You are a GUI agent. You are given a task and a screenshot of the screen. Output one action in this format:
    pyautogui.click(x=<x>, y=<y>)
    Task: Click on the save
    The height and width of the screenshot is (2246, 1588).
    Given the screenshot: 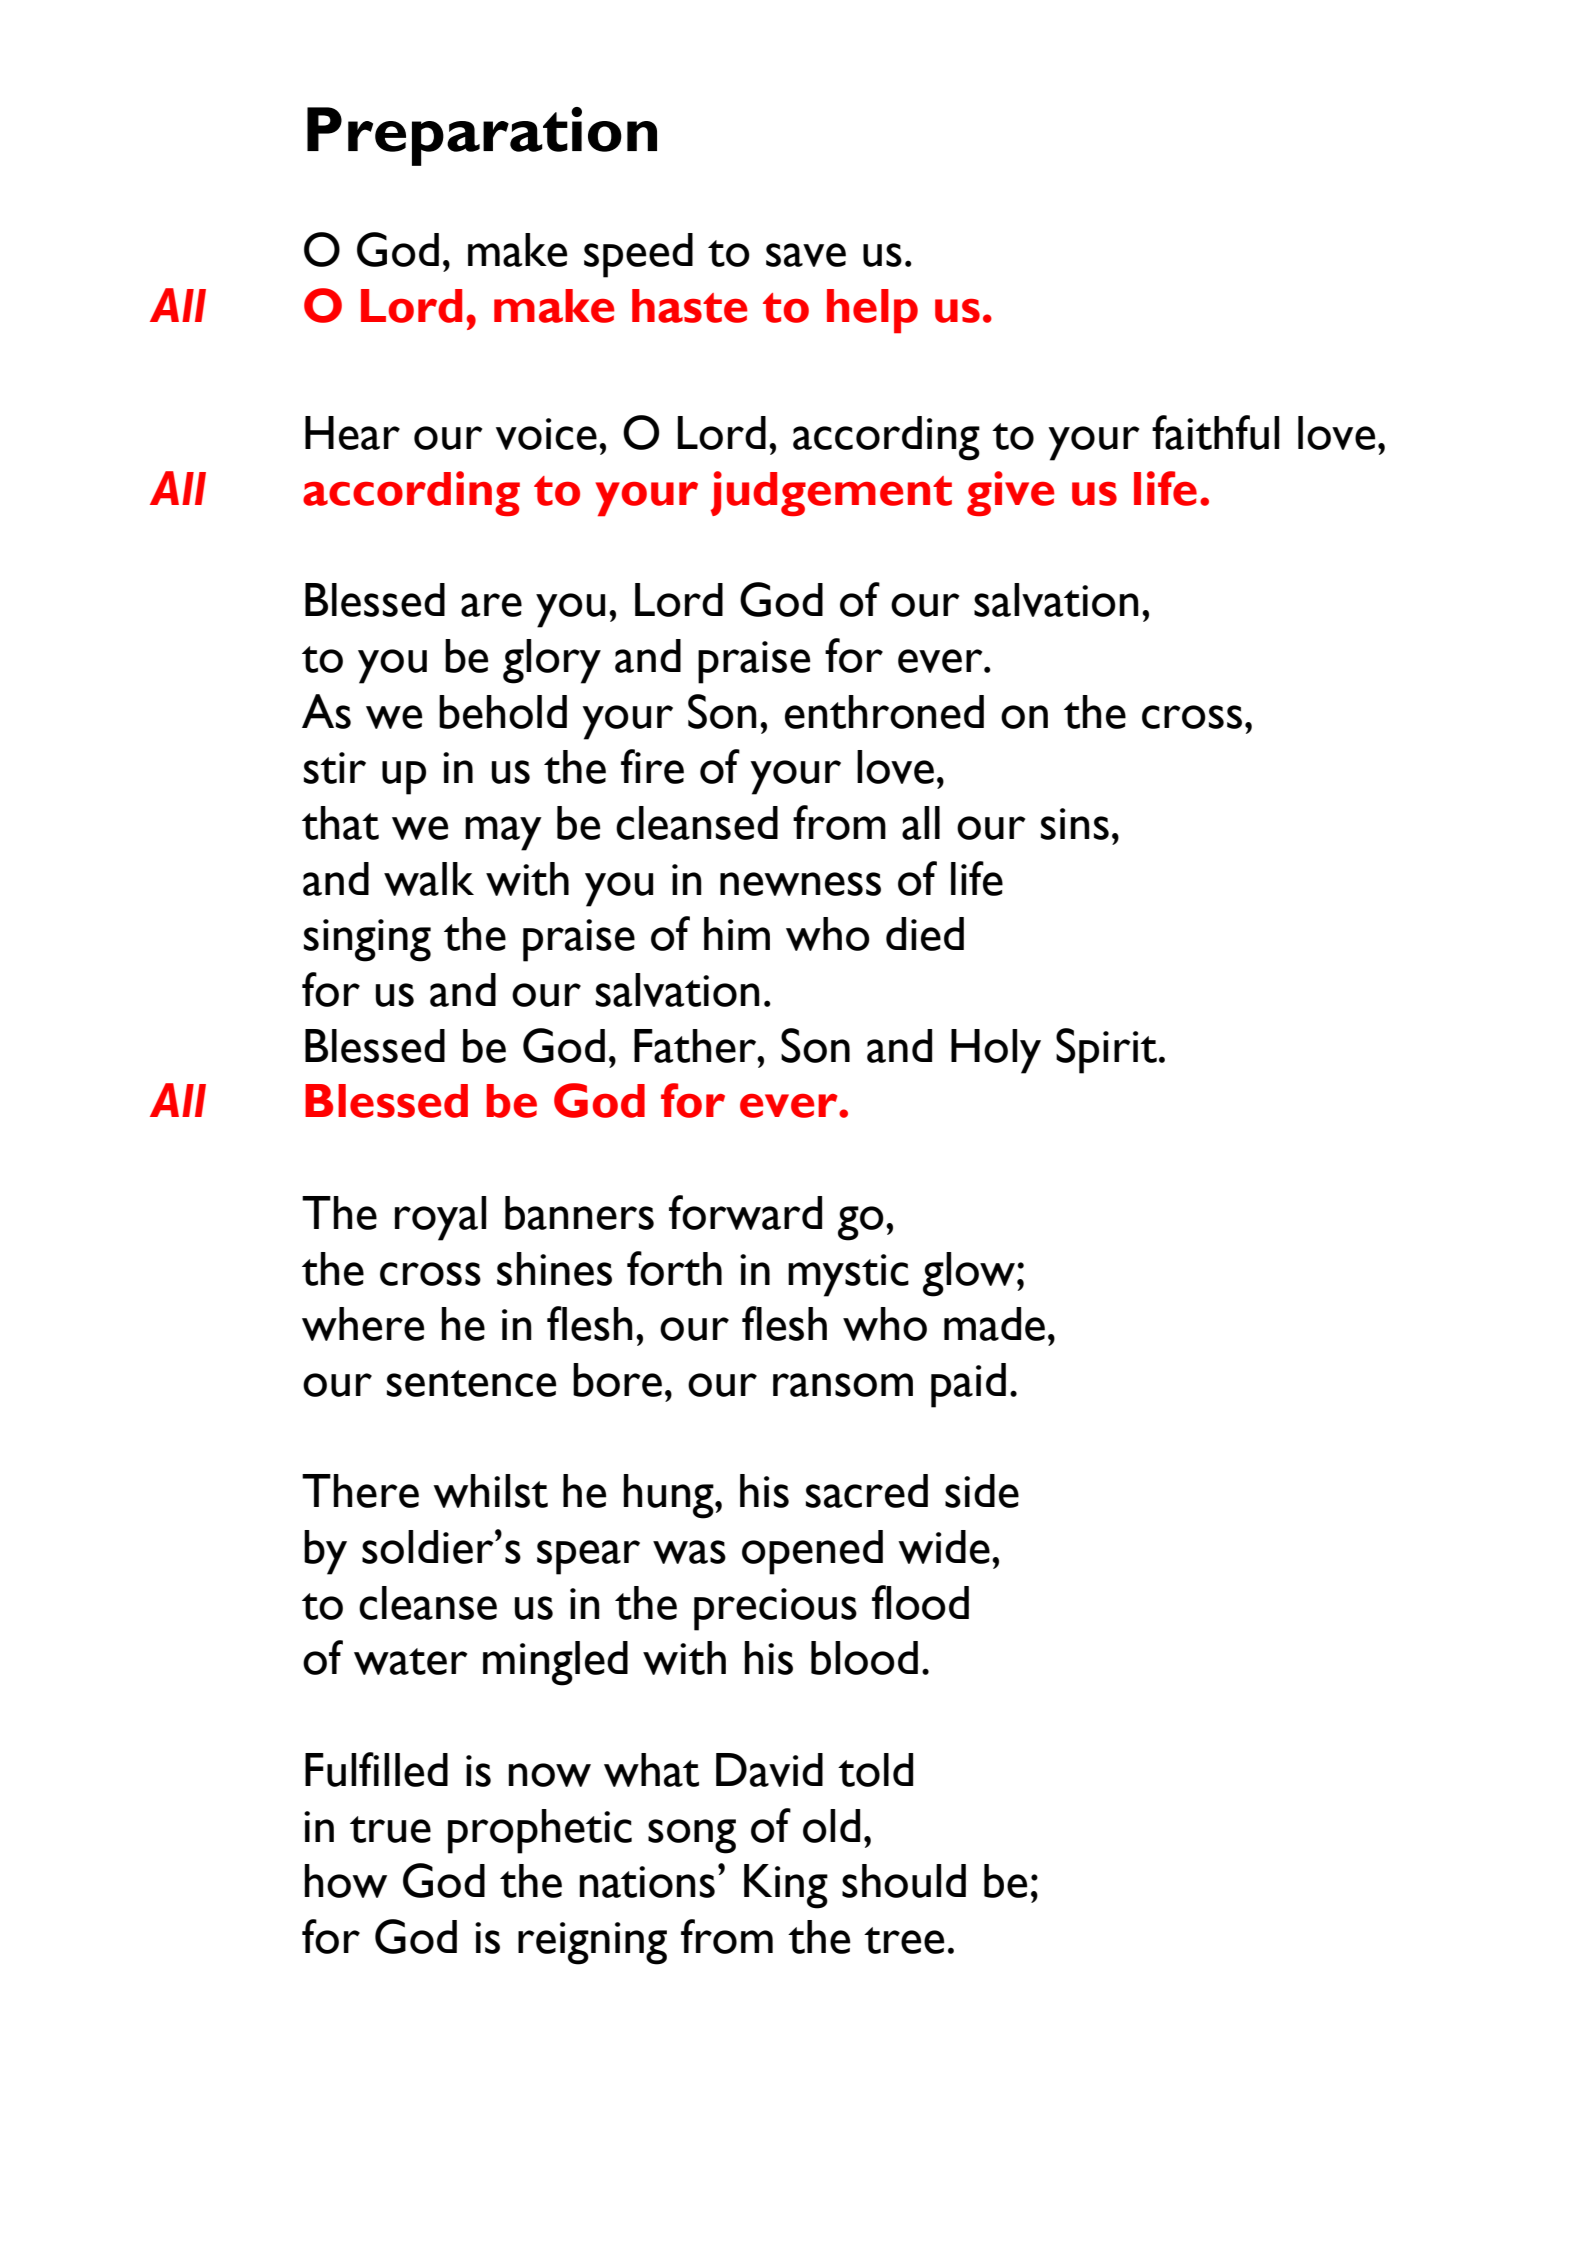 What is the action you would take?
    pyautogui.click(x=806, y=255)
